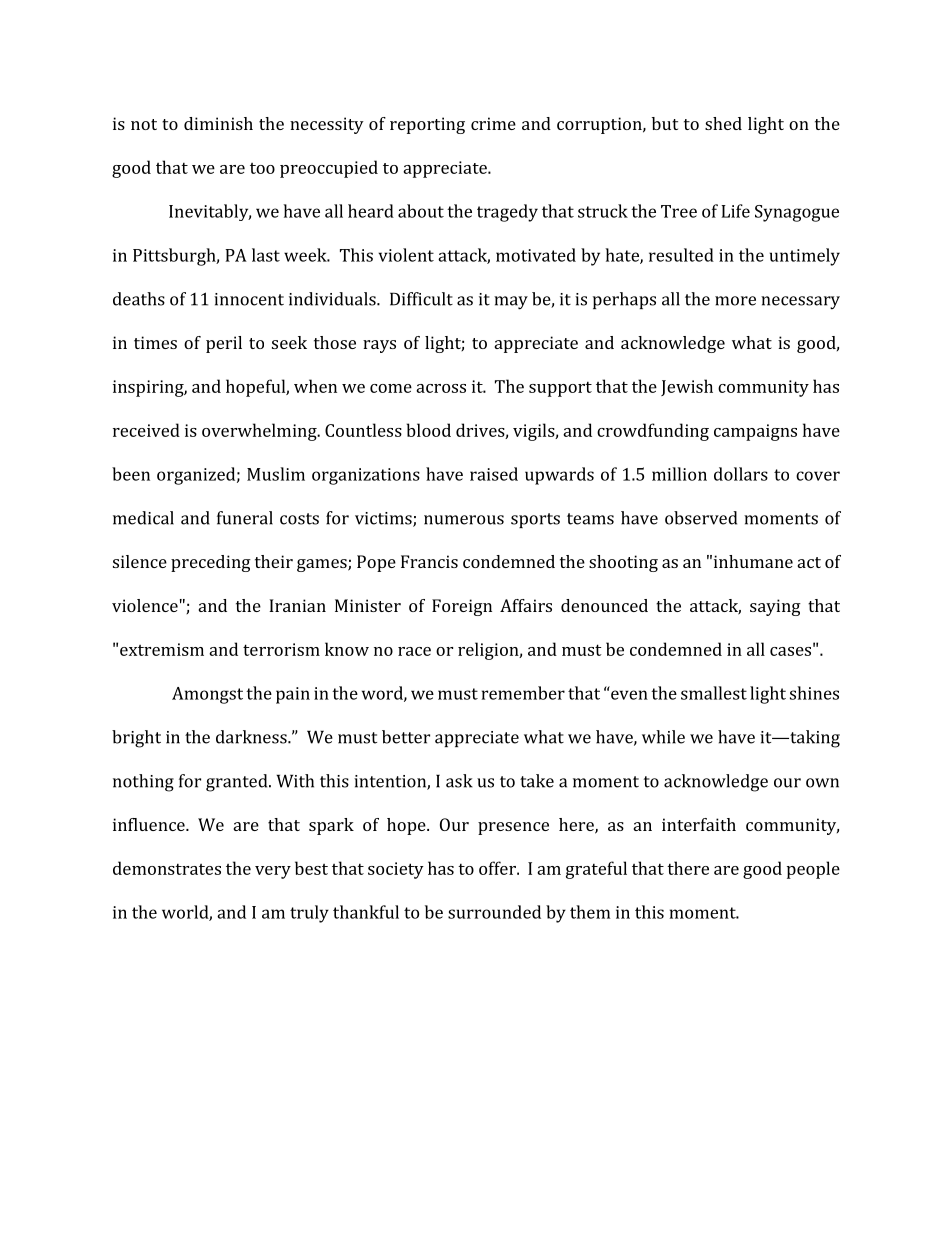  I want to click on funeral, so click(245, 518).
